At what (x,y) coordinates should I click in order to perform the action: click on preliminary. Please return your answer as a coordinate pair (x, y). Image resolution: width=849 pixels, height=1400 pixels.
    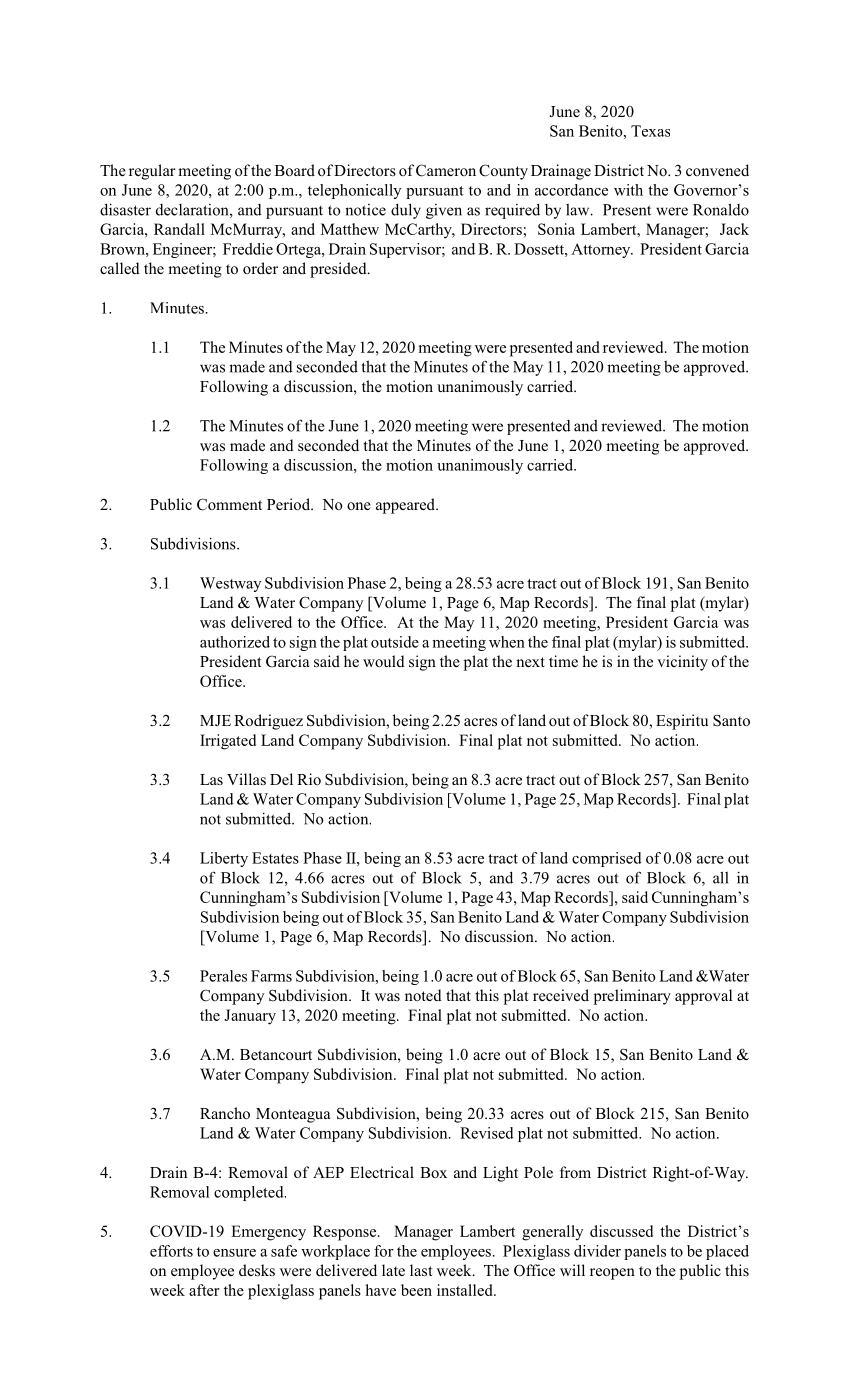
    Looking at the image, I should click on (632, 997).
